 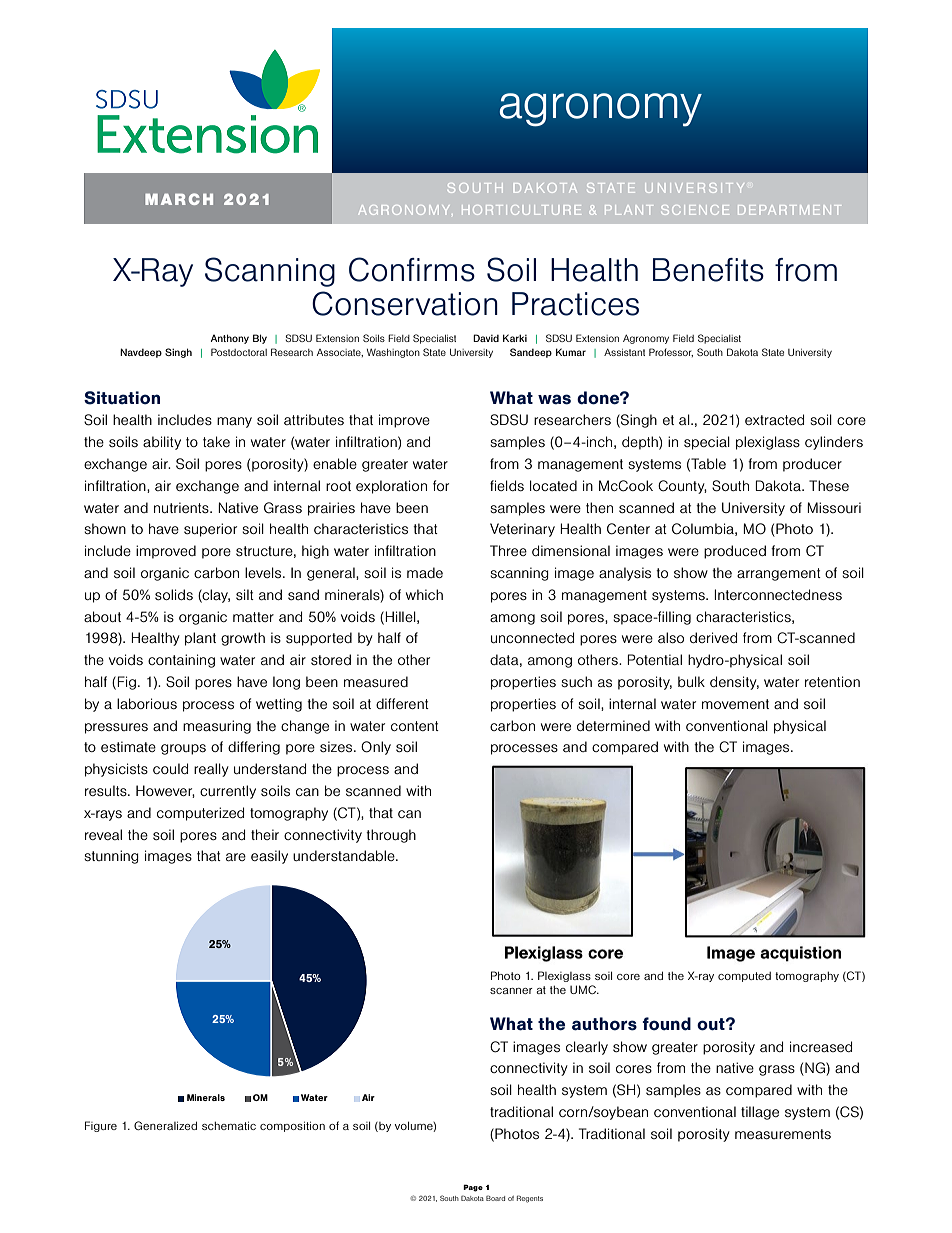 I want to click on produced, so click(x=735, y=552).
